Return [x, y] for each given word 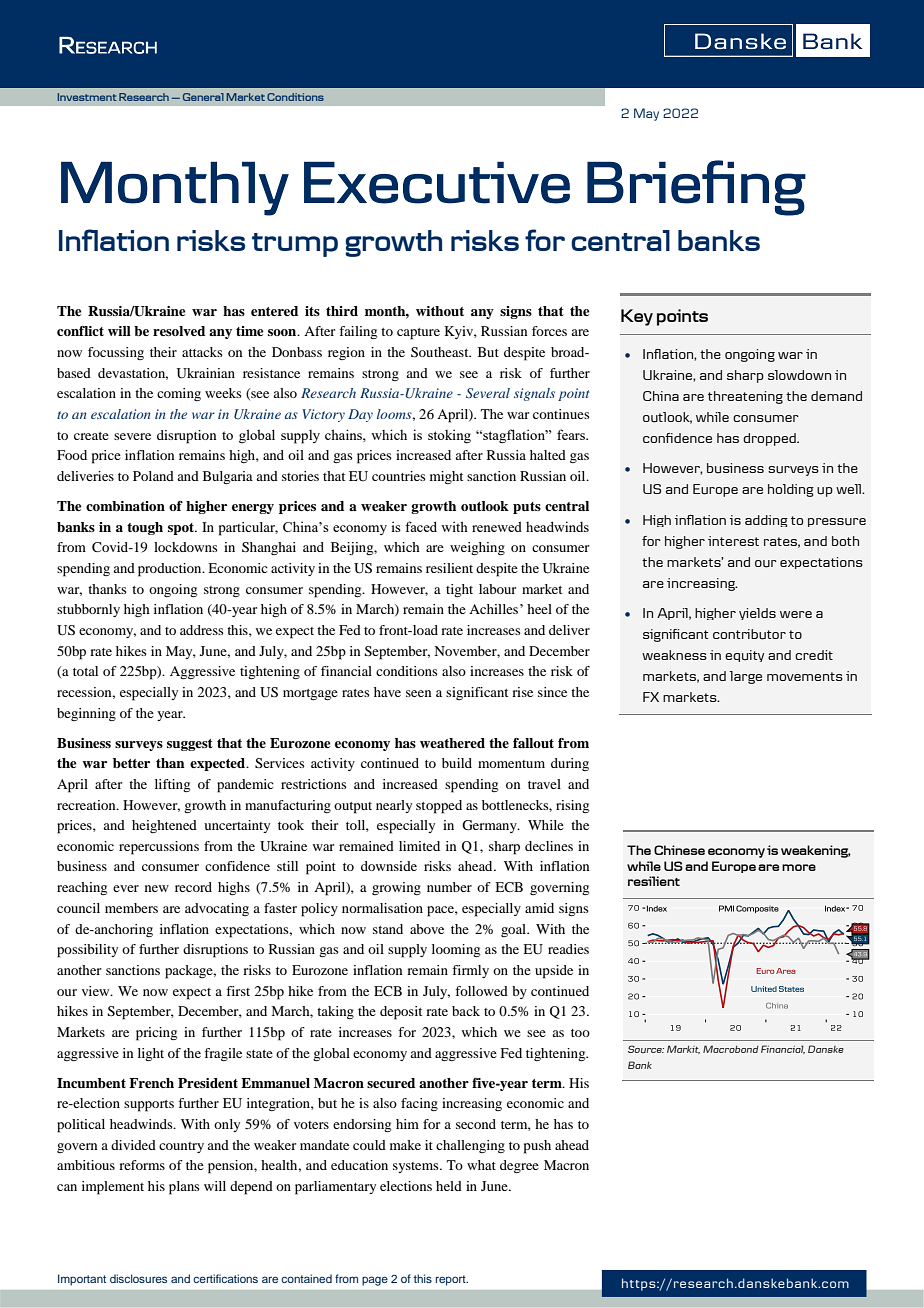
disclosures [138, 1278]
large [746, 677]
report [452, 1280]
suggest [190, 745]
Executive [437, 182]
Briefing [696, 188]
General [203, 97]
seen [418, 693]
